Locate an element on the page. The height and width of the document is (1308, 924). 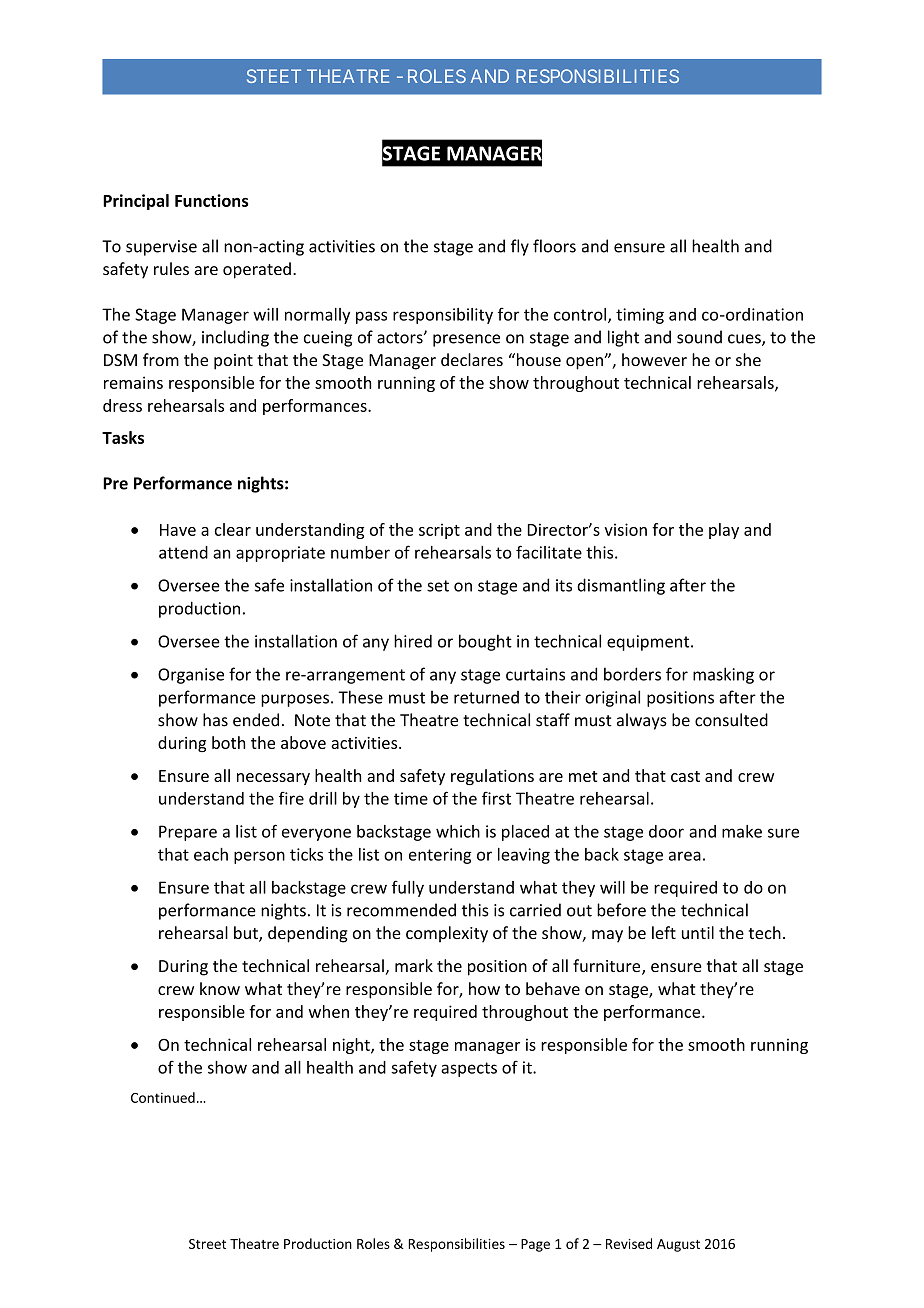
supervise is located at coordinates (161, 248).
